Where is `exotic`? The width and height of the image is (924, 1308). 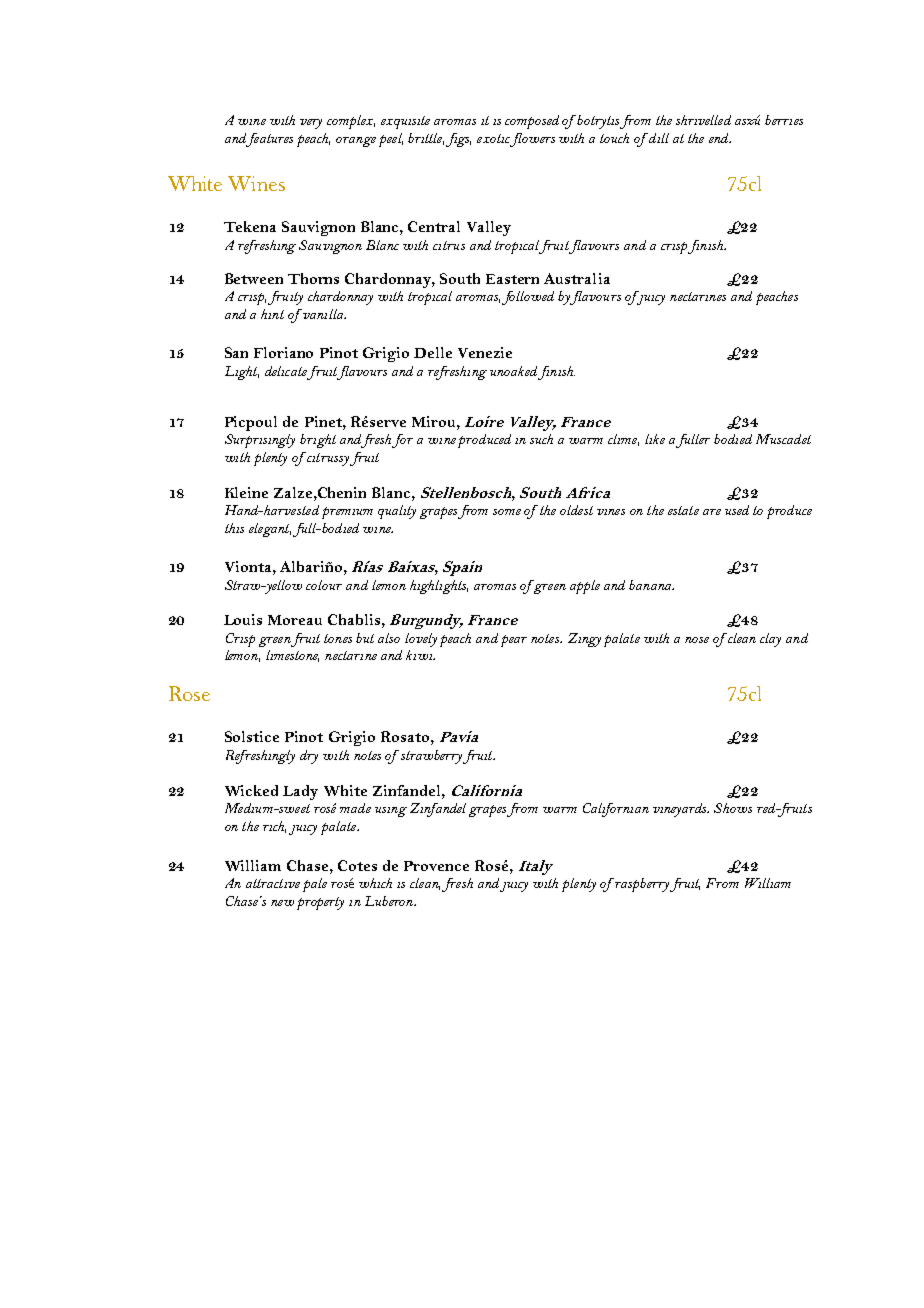
exotic is located at coordinates (493, 138).
